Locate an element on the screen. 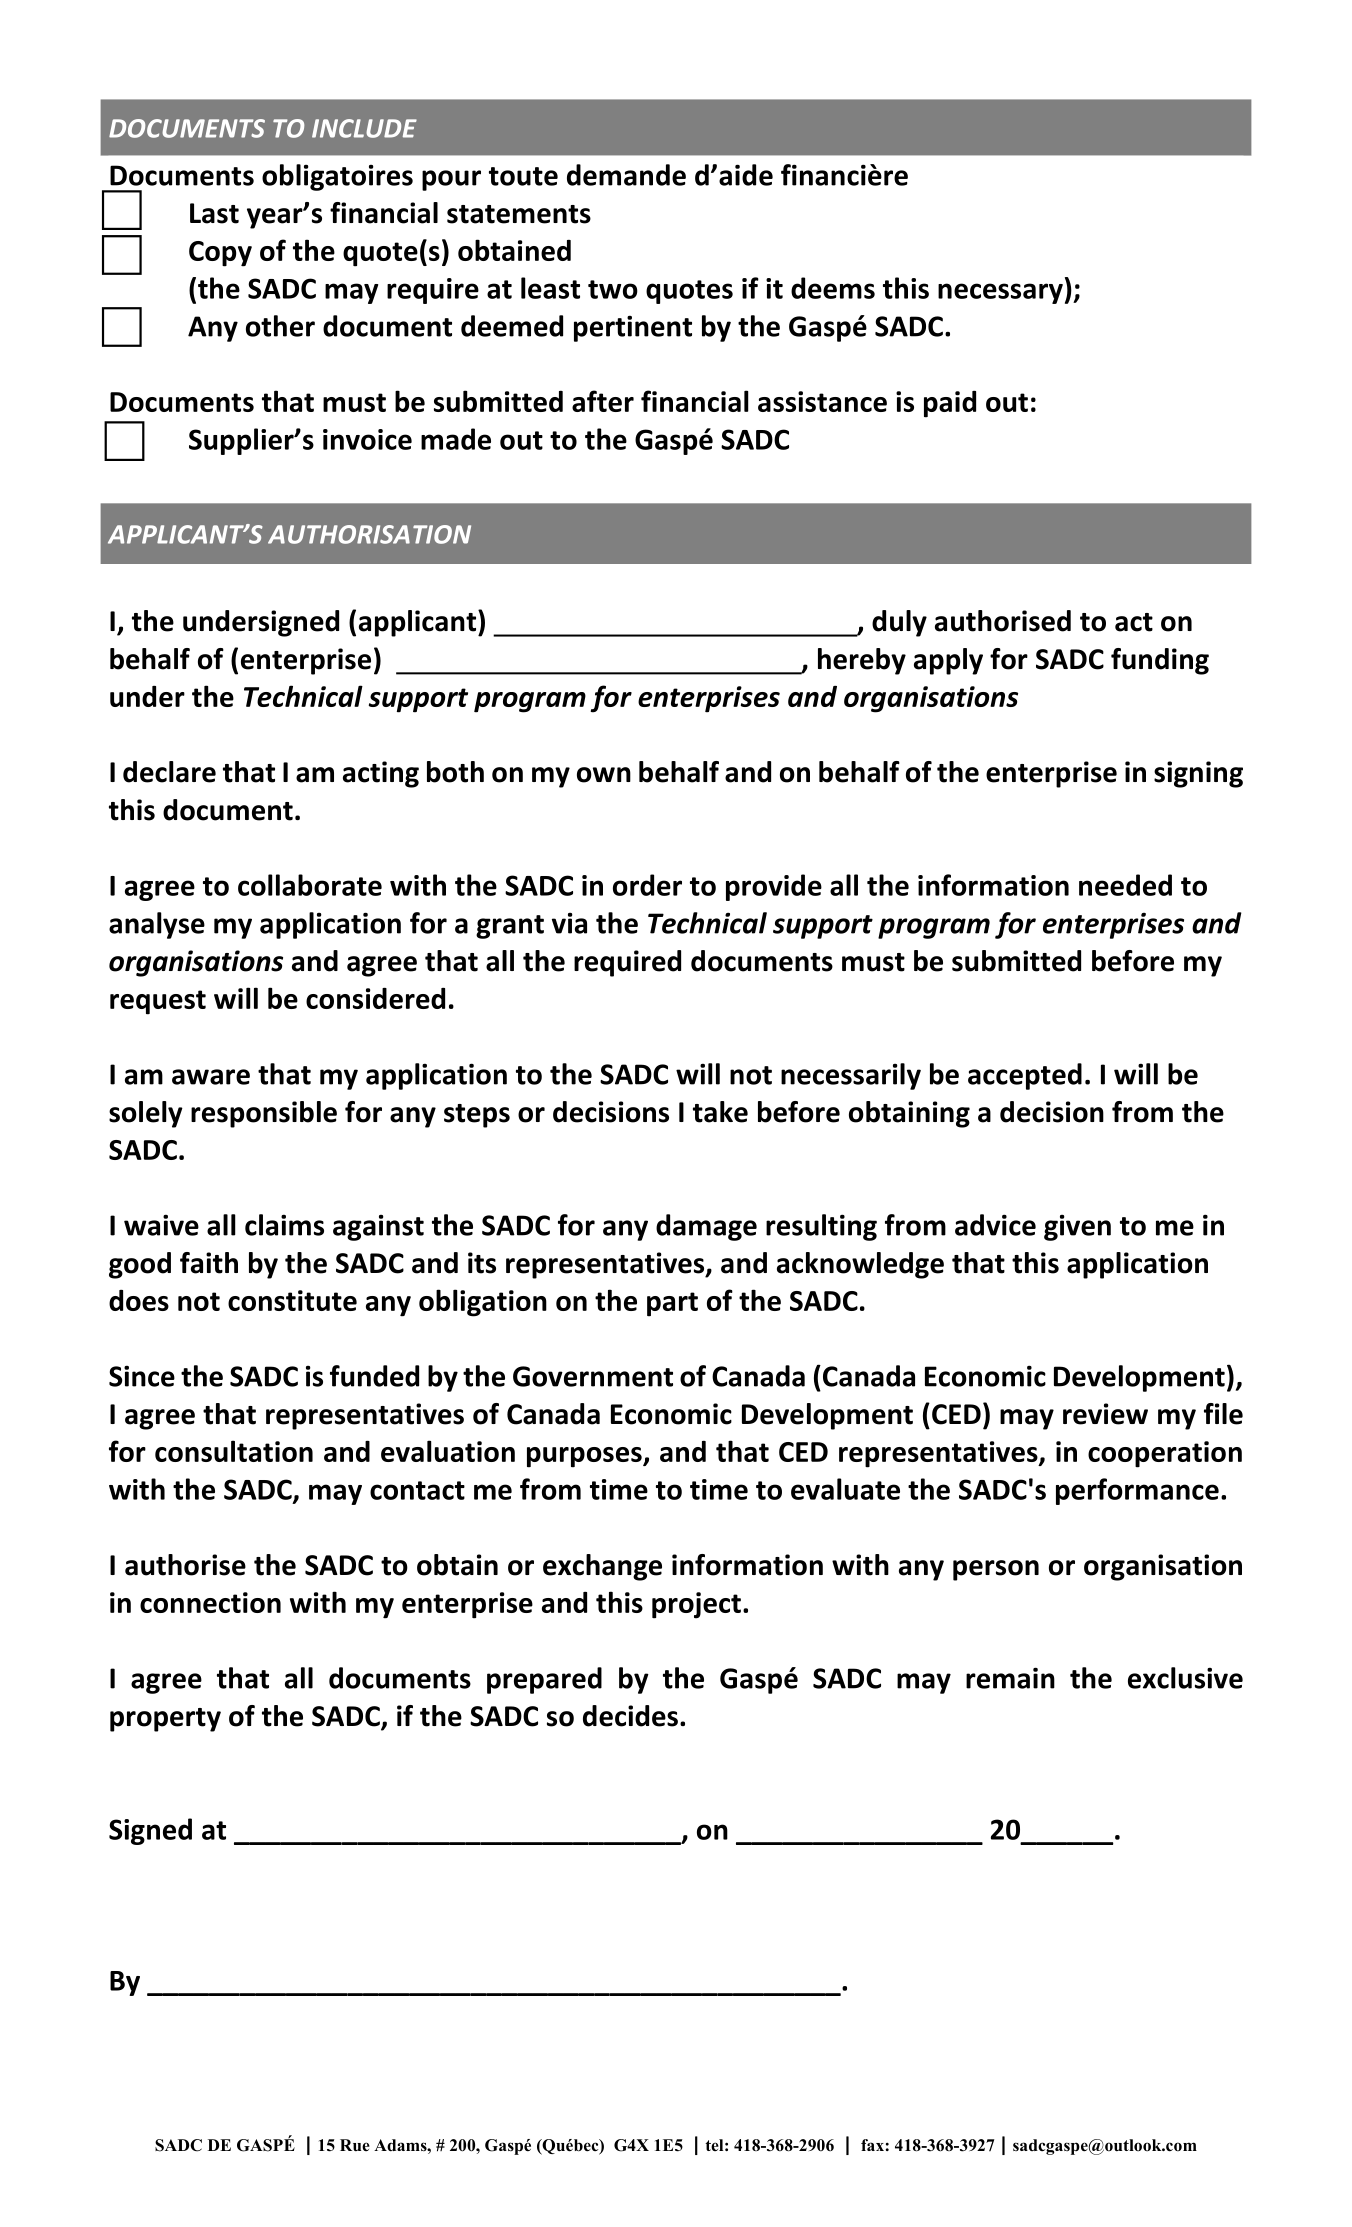  accepted is located at coordinates (1025, 1076).
